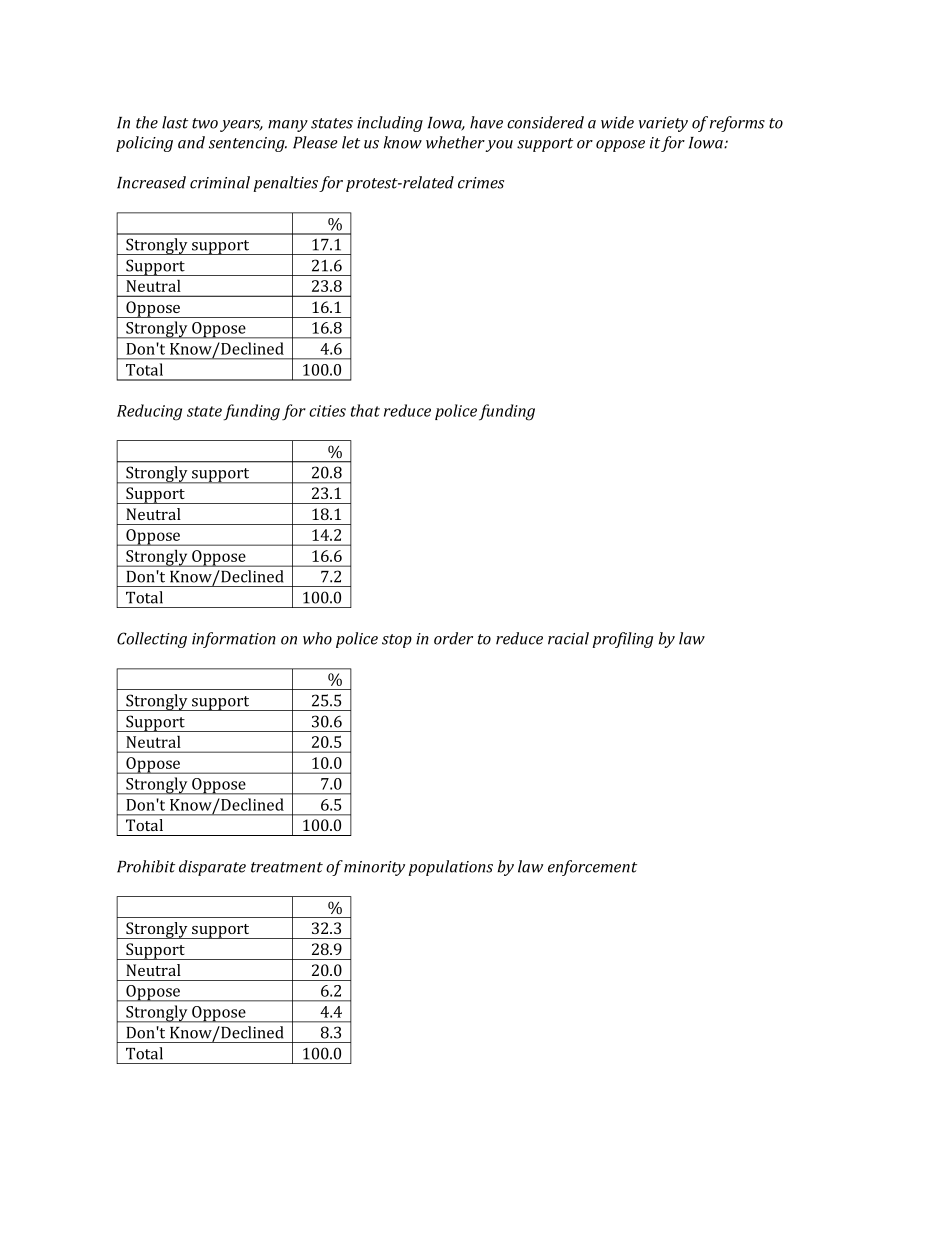 This document has height=1233, width=952. What do you see at coordinates (453, 638) in the document?
I see `order` at bounding box center [453, 638].
